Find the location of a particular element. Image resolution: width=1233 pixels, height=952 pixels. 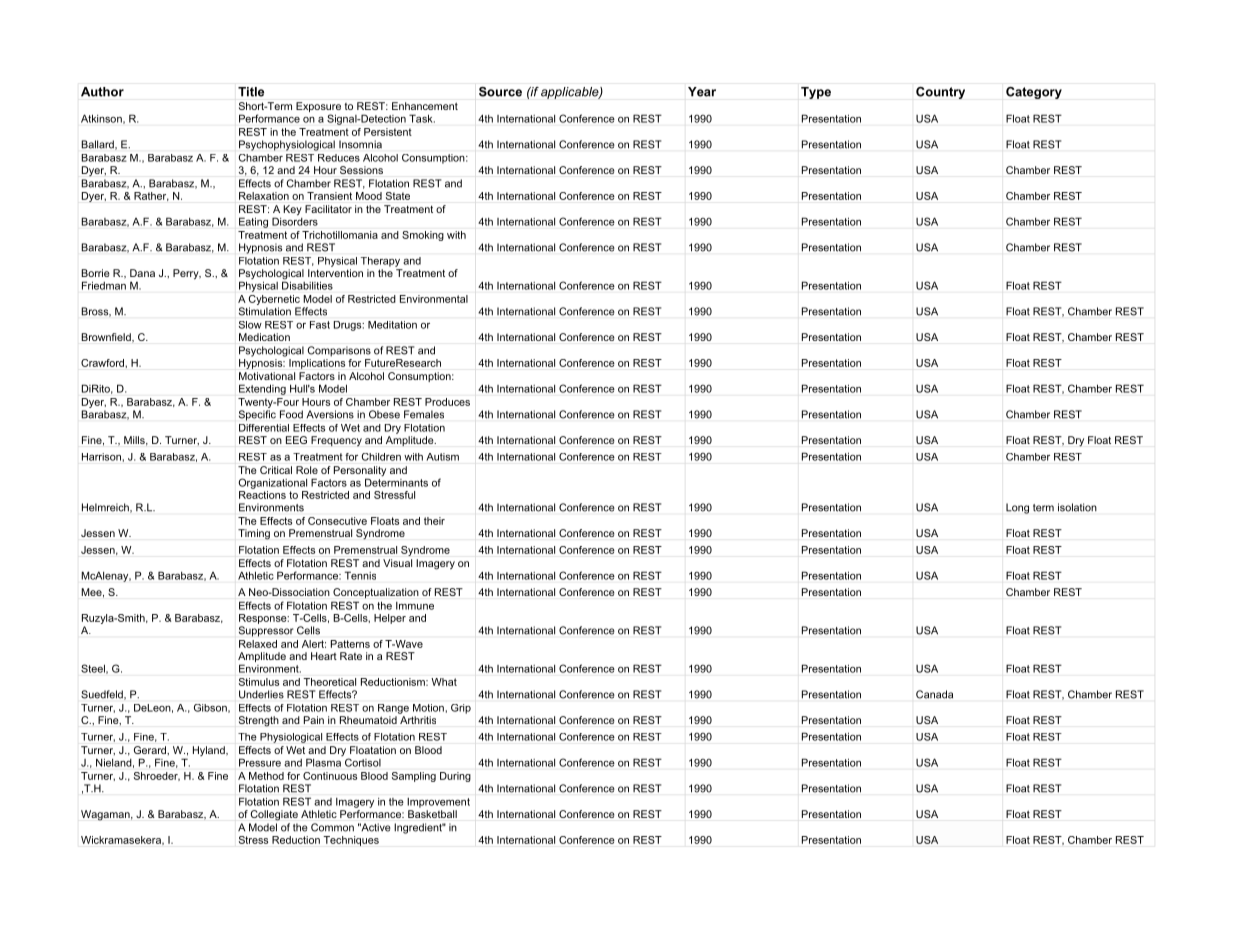

Country is located at coordinates (940, 93).
